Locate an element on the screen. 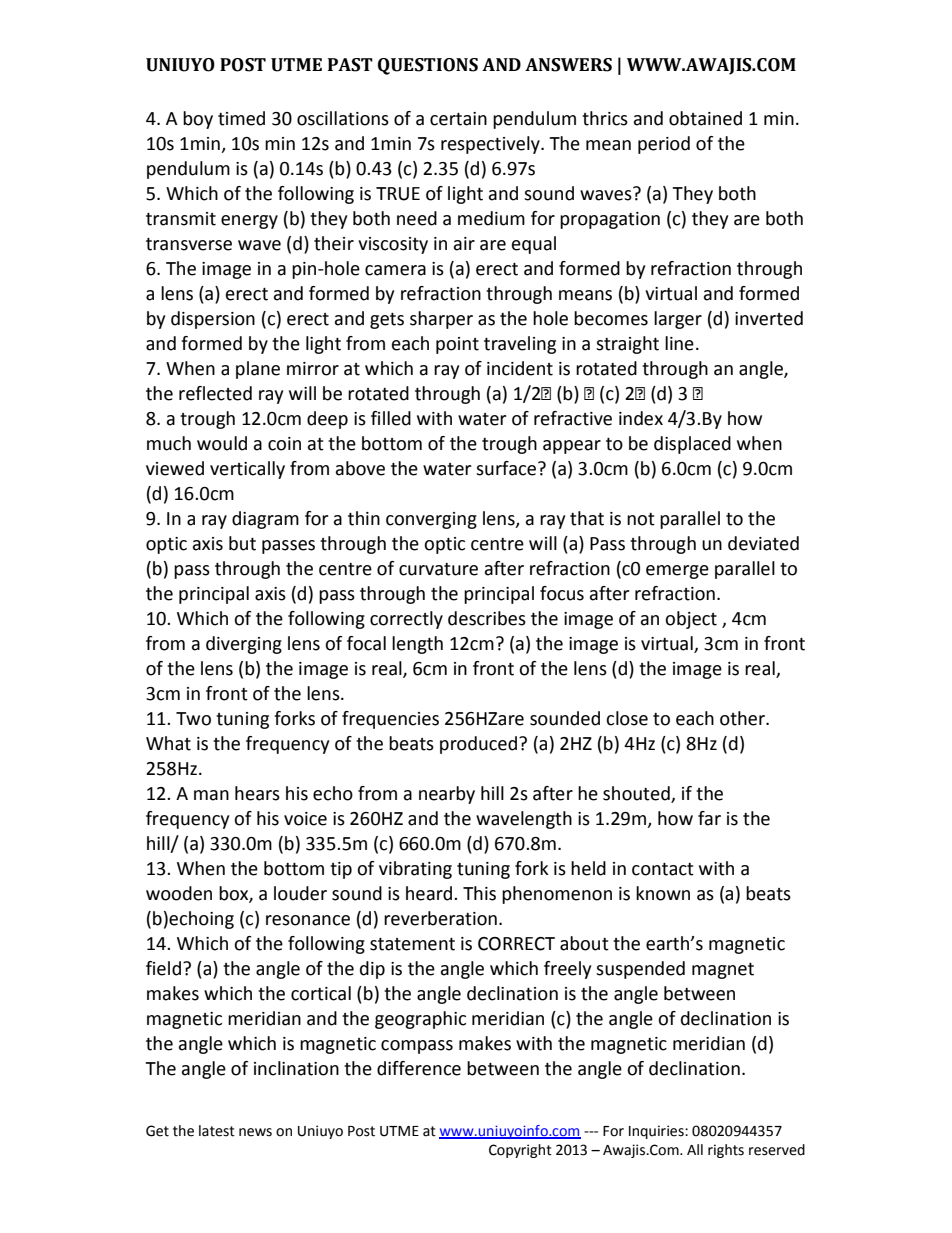  surface is located at coordinates (507, 468).
